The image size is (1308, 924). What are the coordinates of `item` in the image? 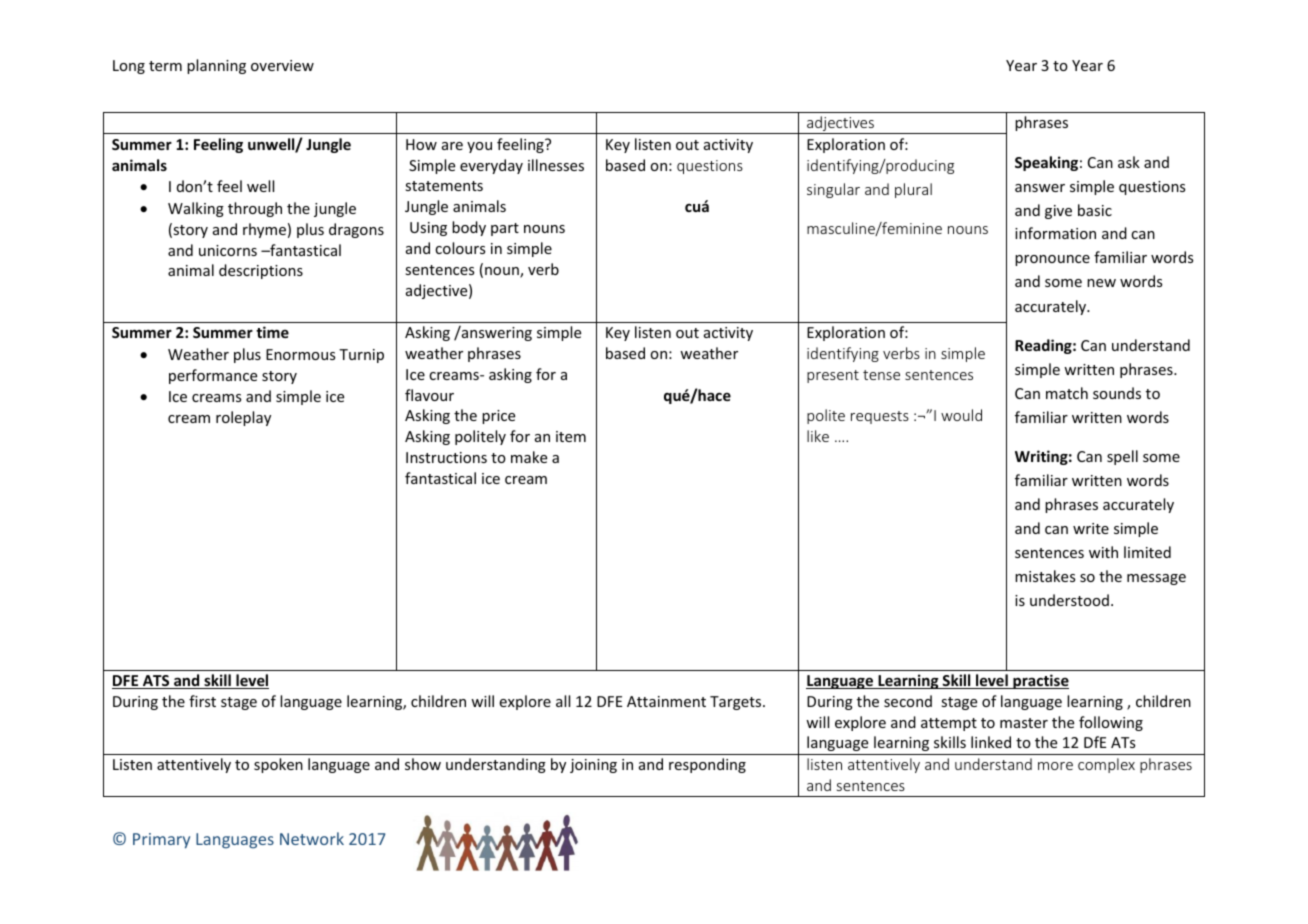 It's located at (571, 436).
